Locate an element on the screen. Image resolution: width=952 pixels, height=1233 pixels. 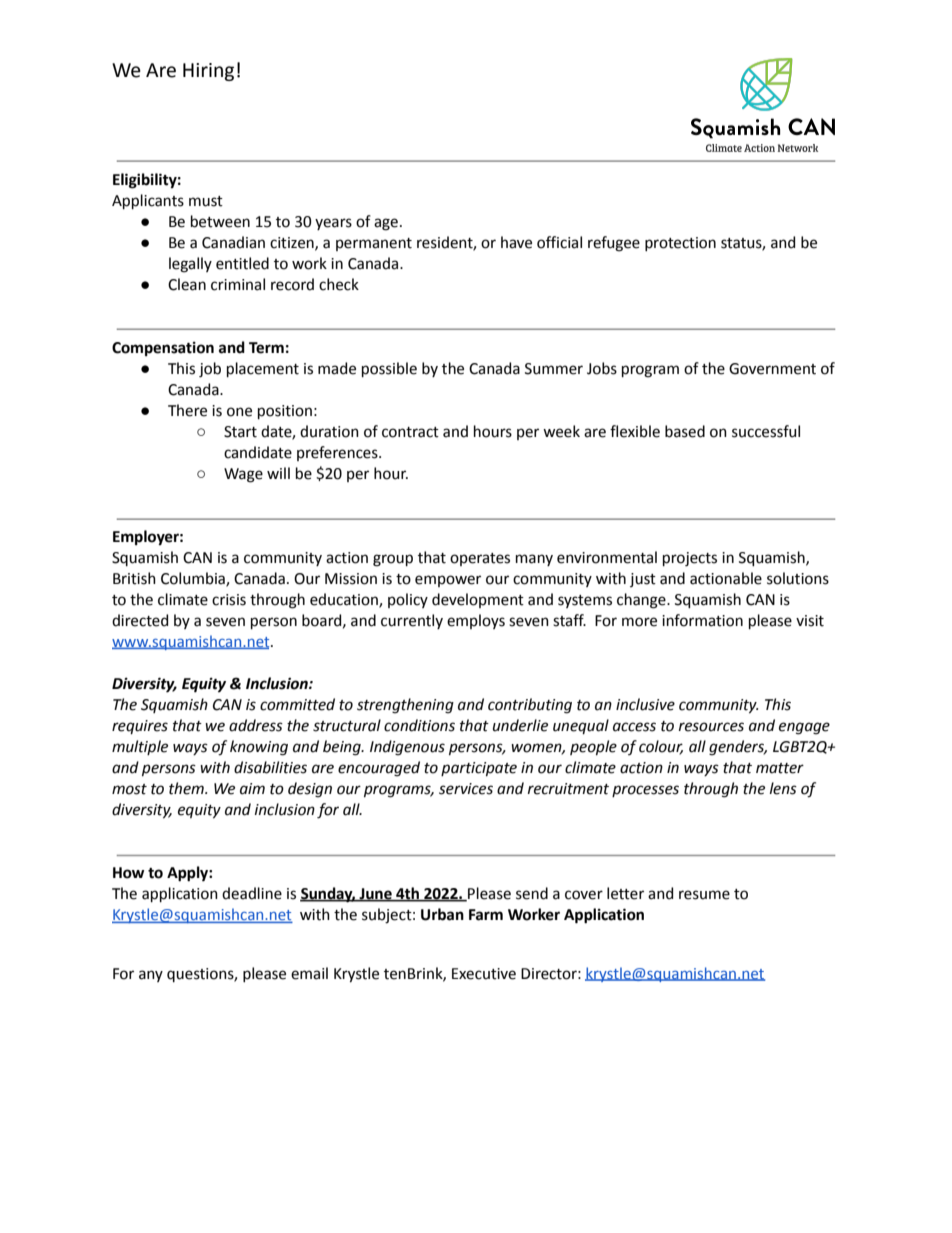
resume is located at coordinates (704, 895).
